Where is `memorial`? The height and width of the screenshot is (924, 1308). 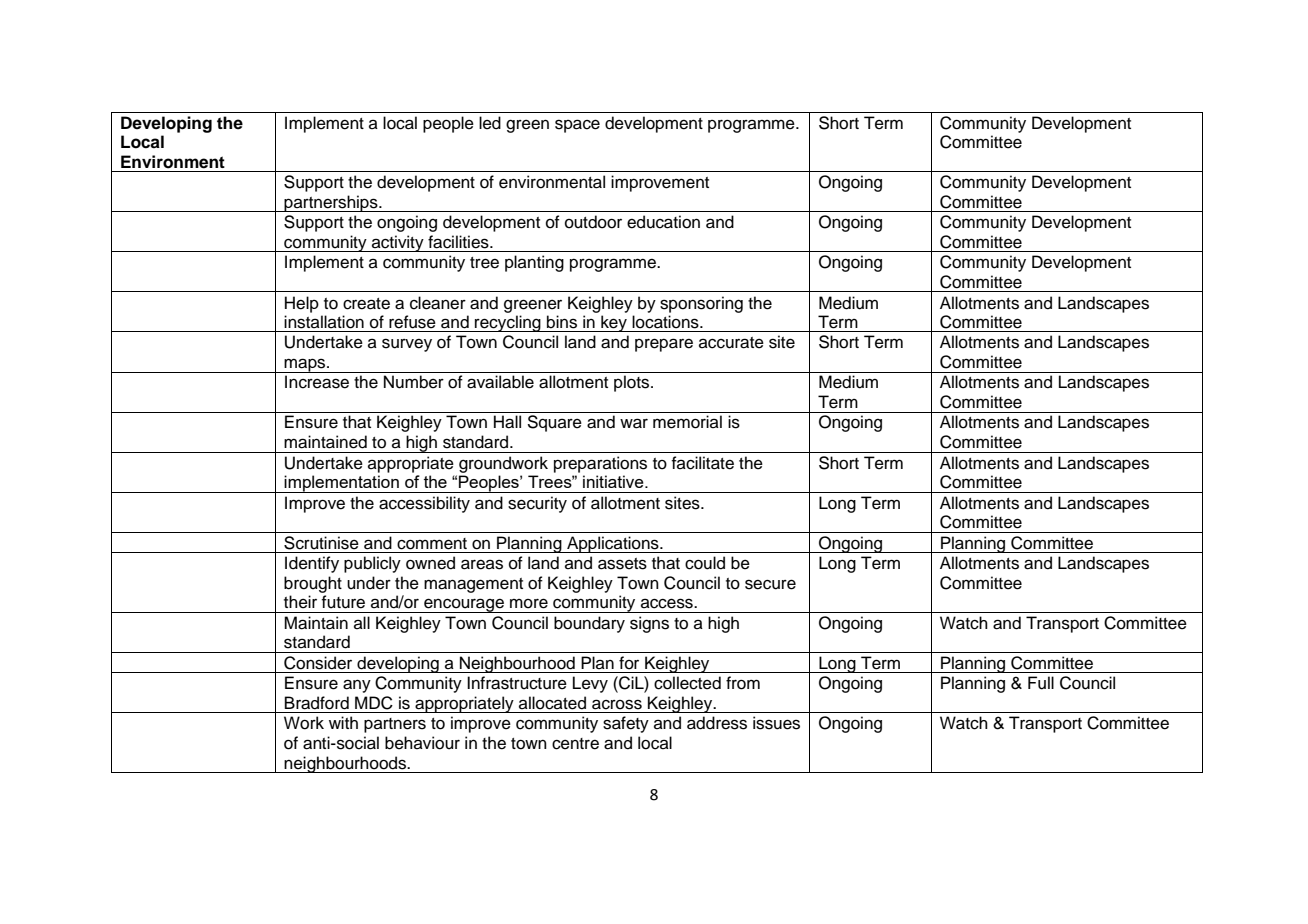 memorial is located at coordinates (687, 422).
